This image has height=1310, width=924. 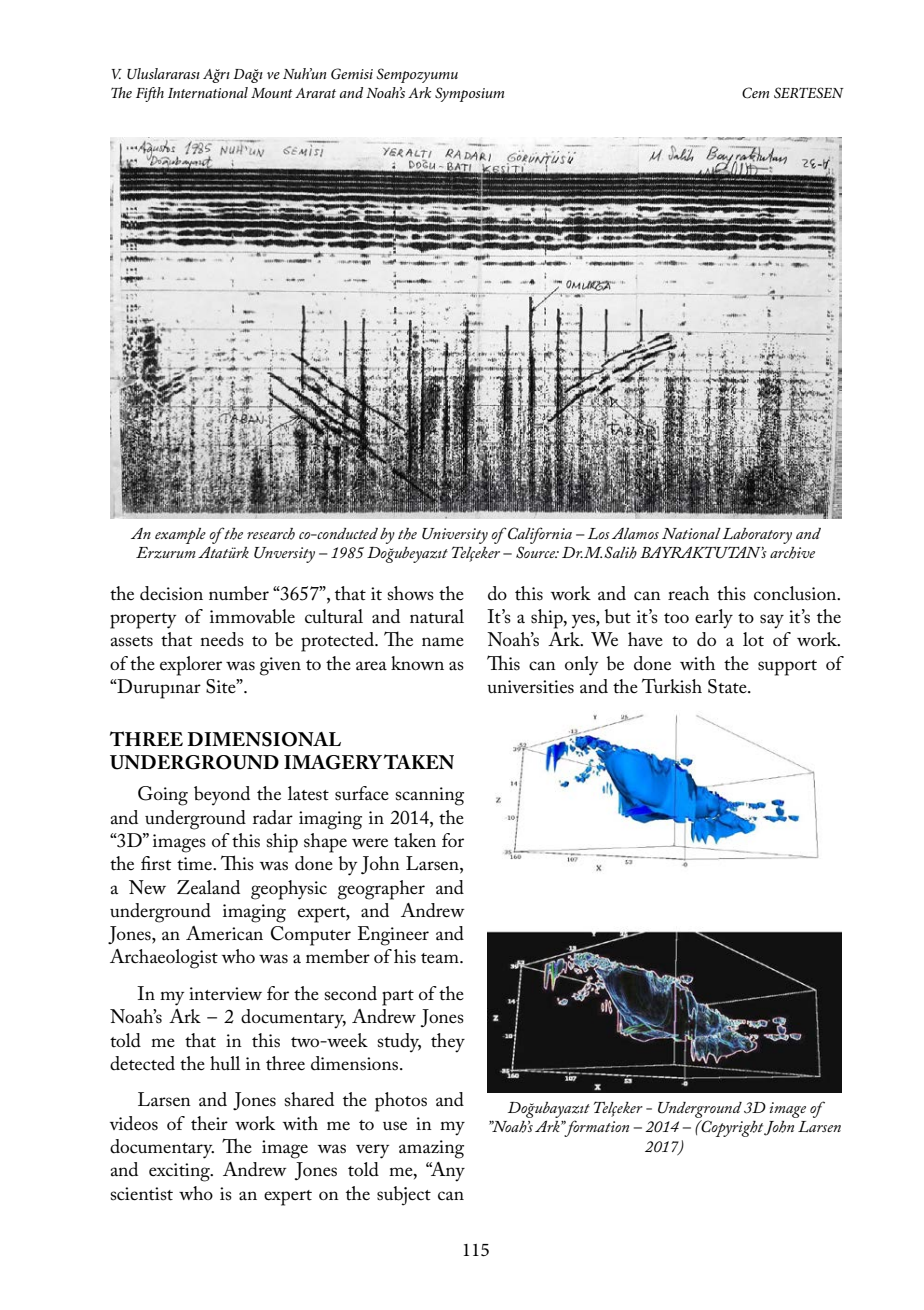 What do you see at coordinates (272, 93) in the image?
I see `Mount` at bounding box center [272, 93].
